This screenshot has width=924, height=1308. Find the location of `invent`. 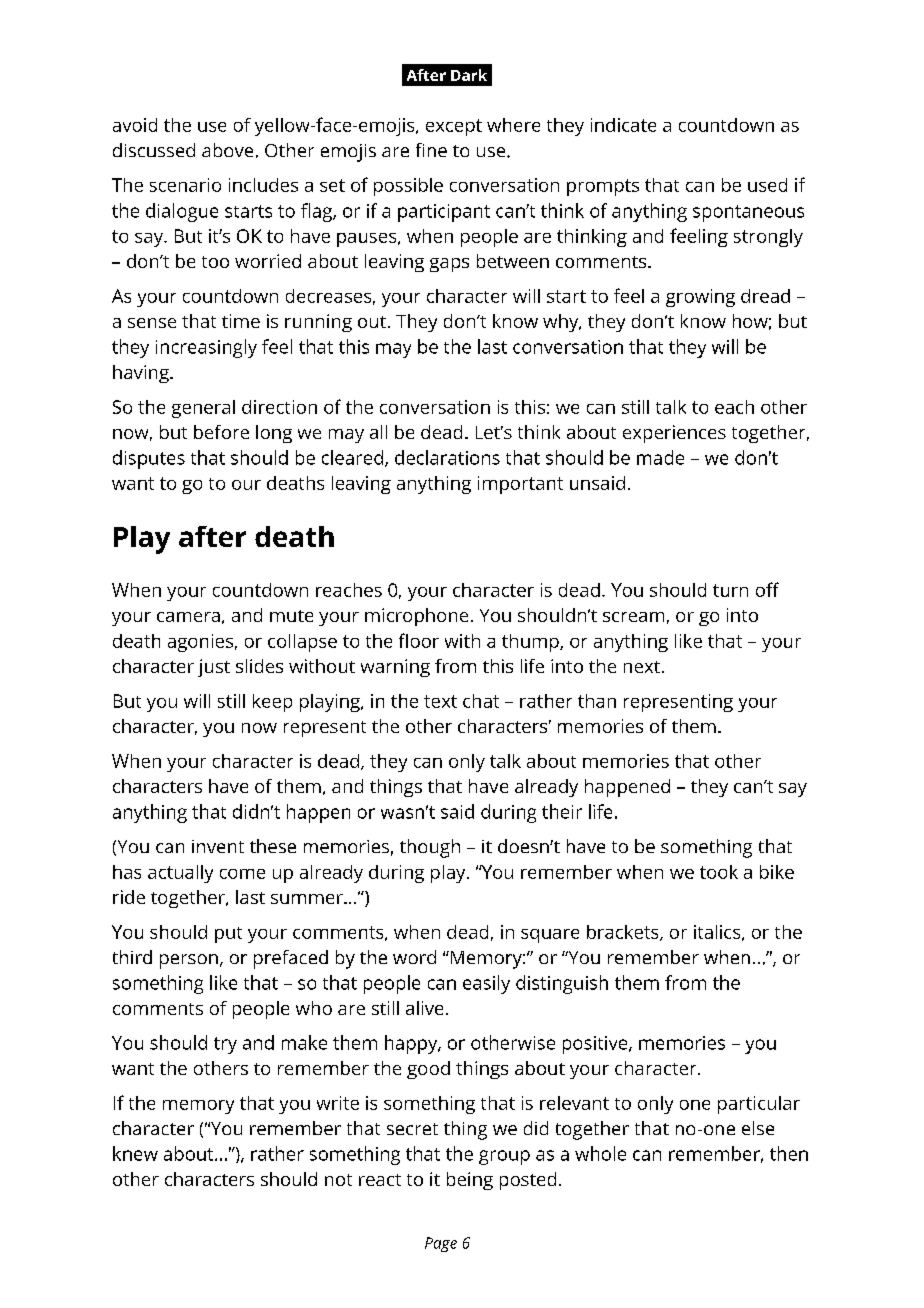

invent is located at coordinates (218, 846).
